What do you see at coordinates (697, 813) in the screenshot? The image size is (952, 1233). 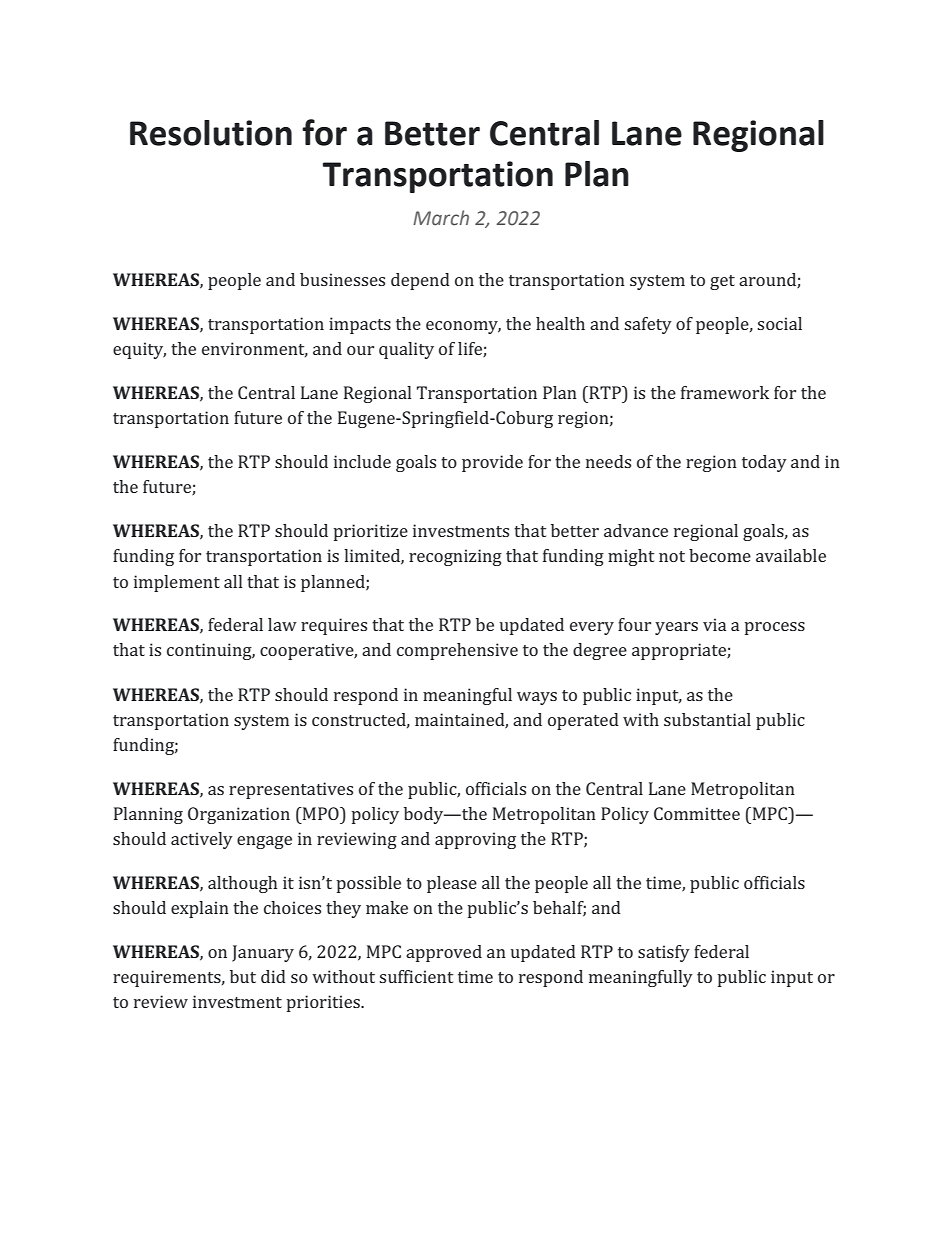 I see `Committee` at bounding box center [697, 813].
